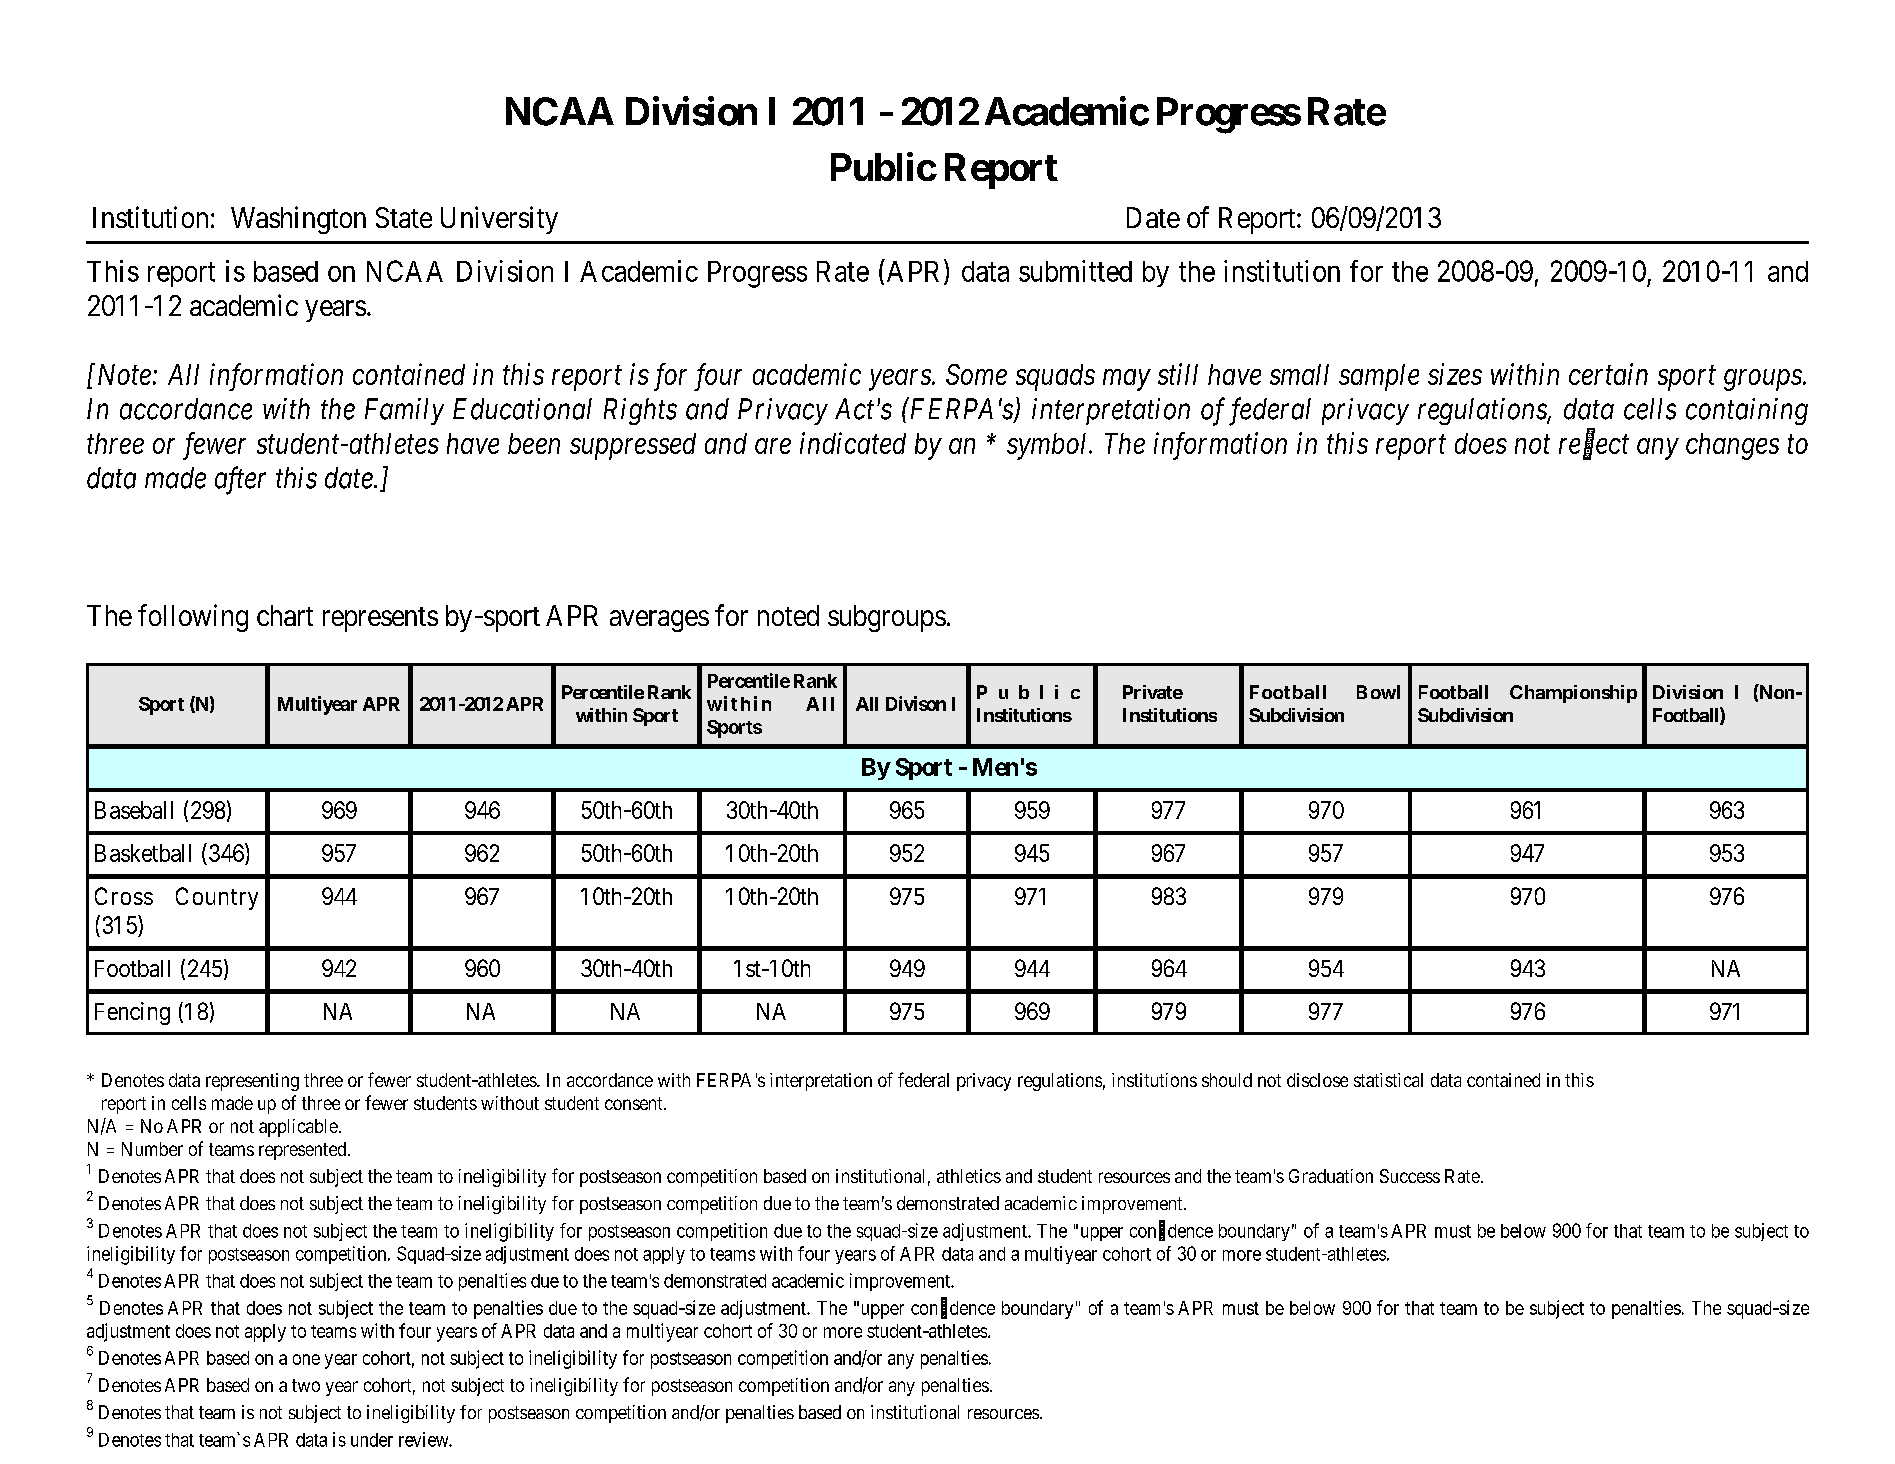 The width and height of the document is (1895, 1464). What do you see at coordinates (298, 220) in the document?
I see `Washington` at bounding box center [298, 220].
